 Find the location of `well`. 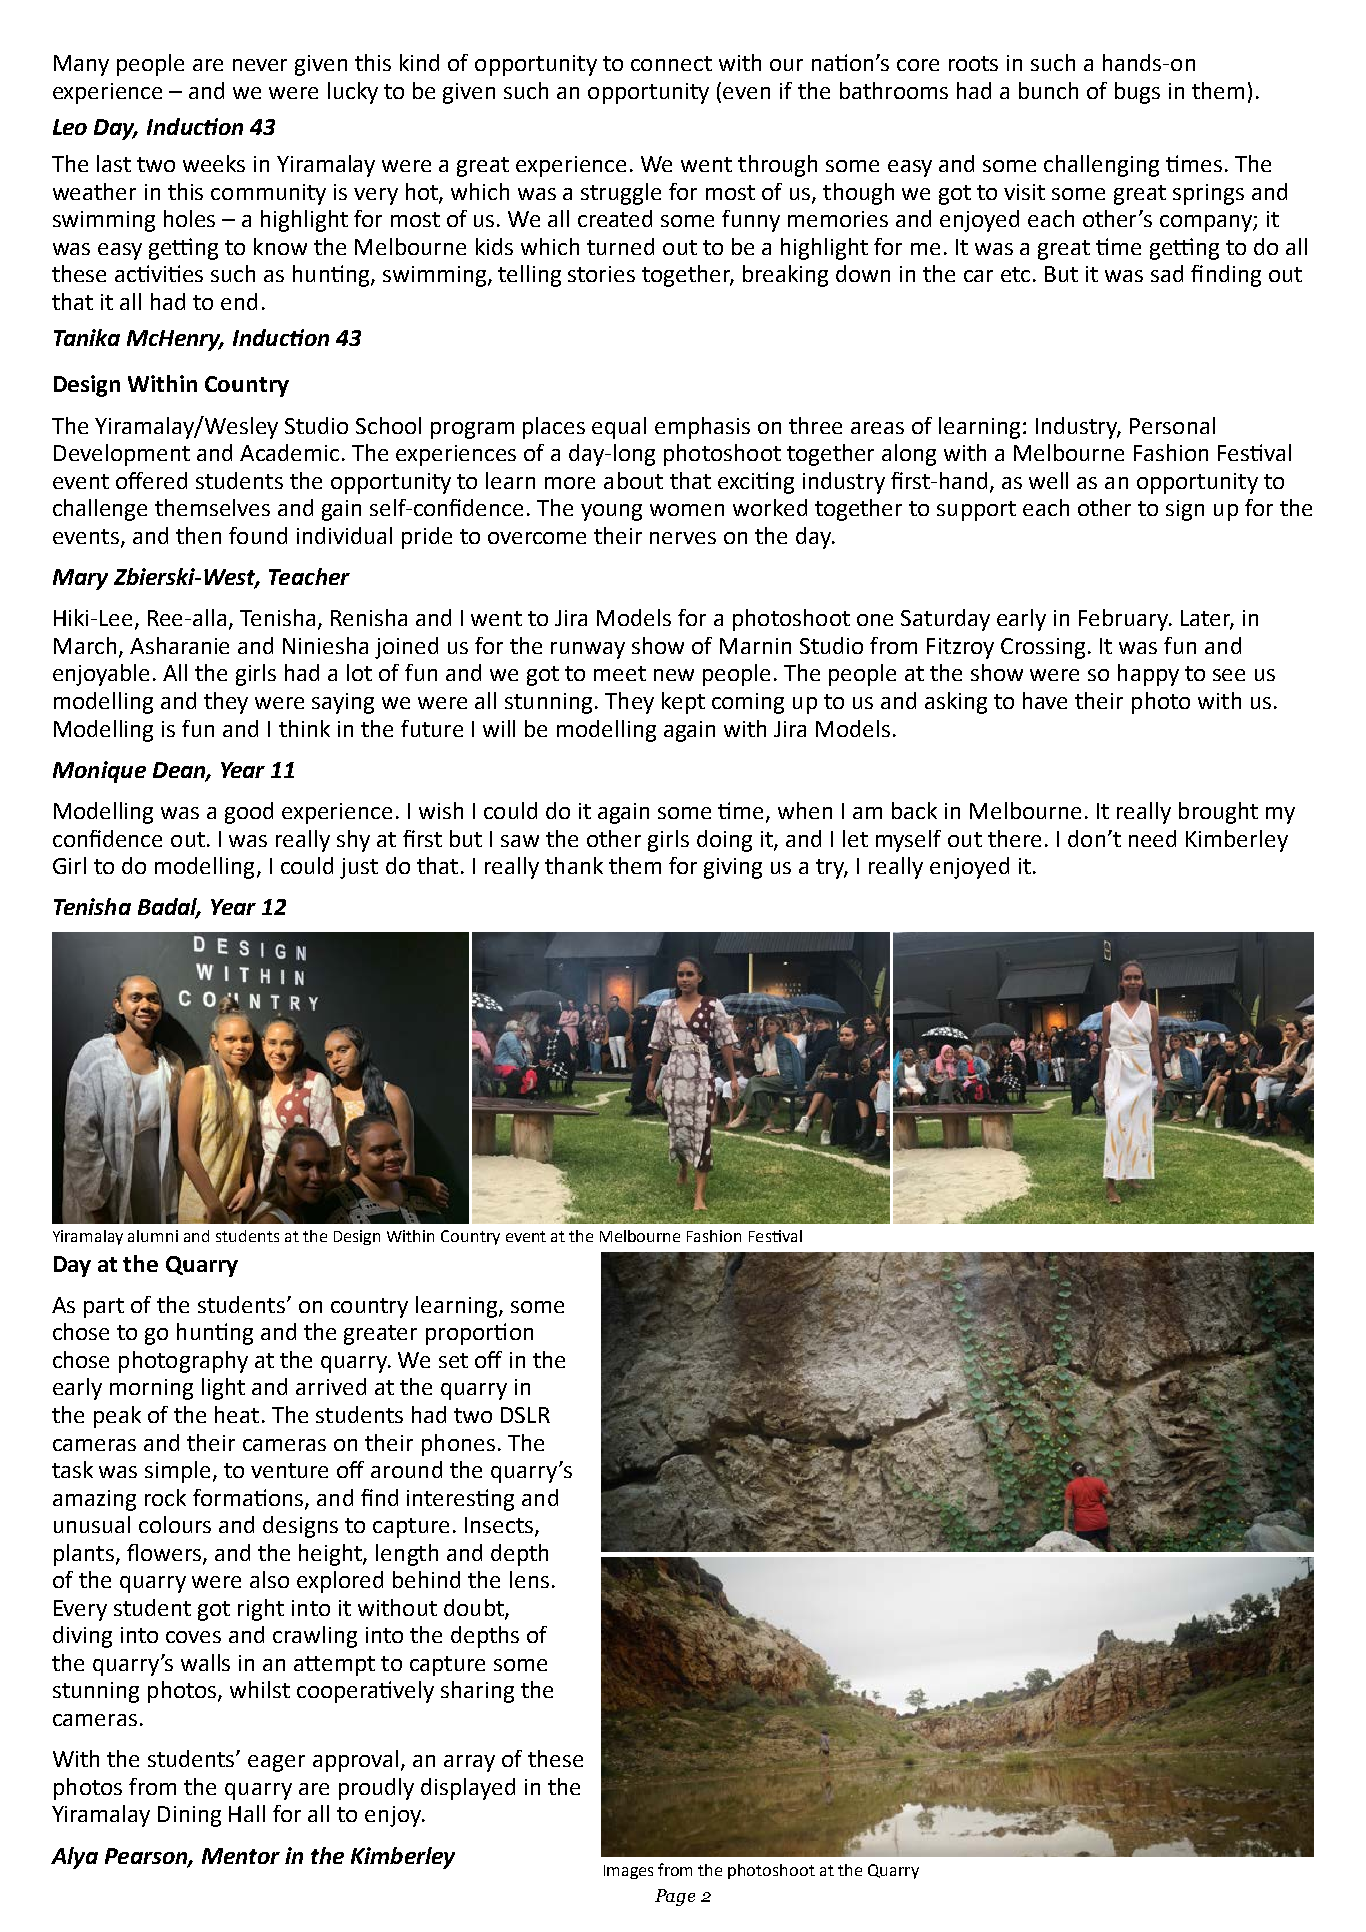

well is located at coordinates (1048, 480).
